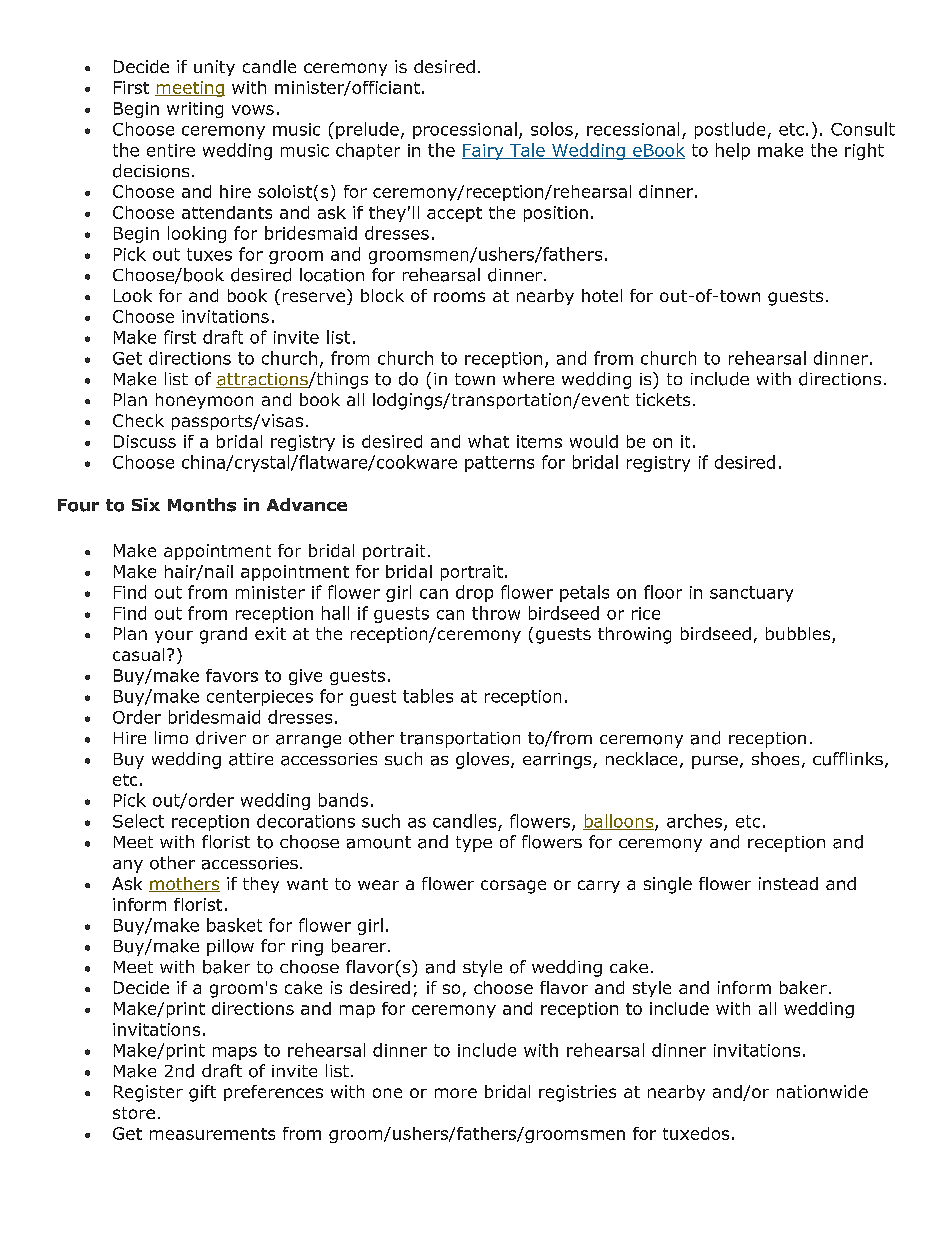 Image resolution: width=952 pixels, height=1233 pixels. Describe the element at coordinates (148, 1093) in the document. I see `Register` at that location.
